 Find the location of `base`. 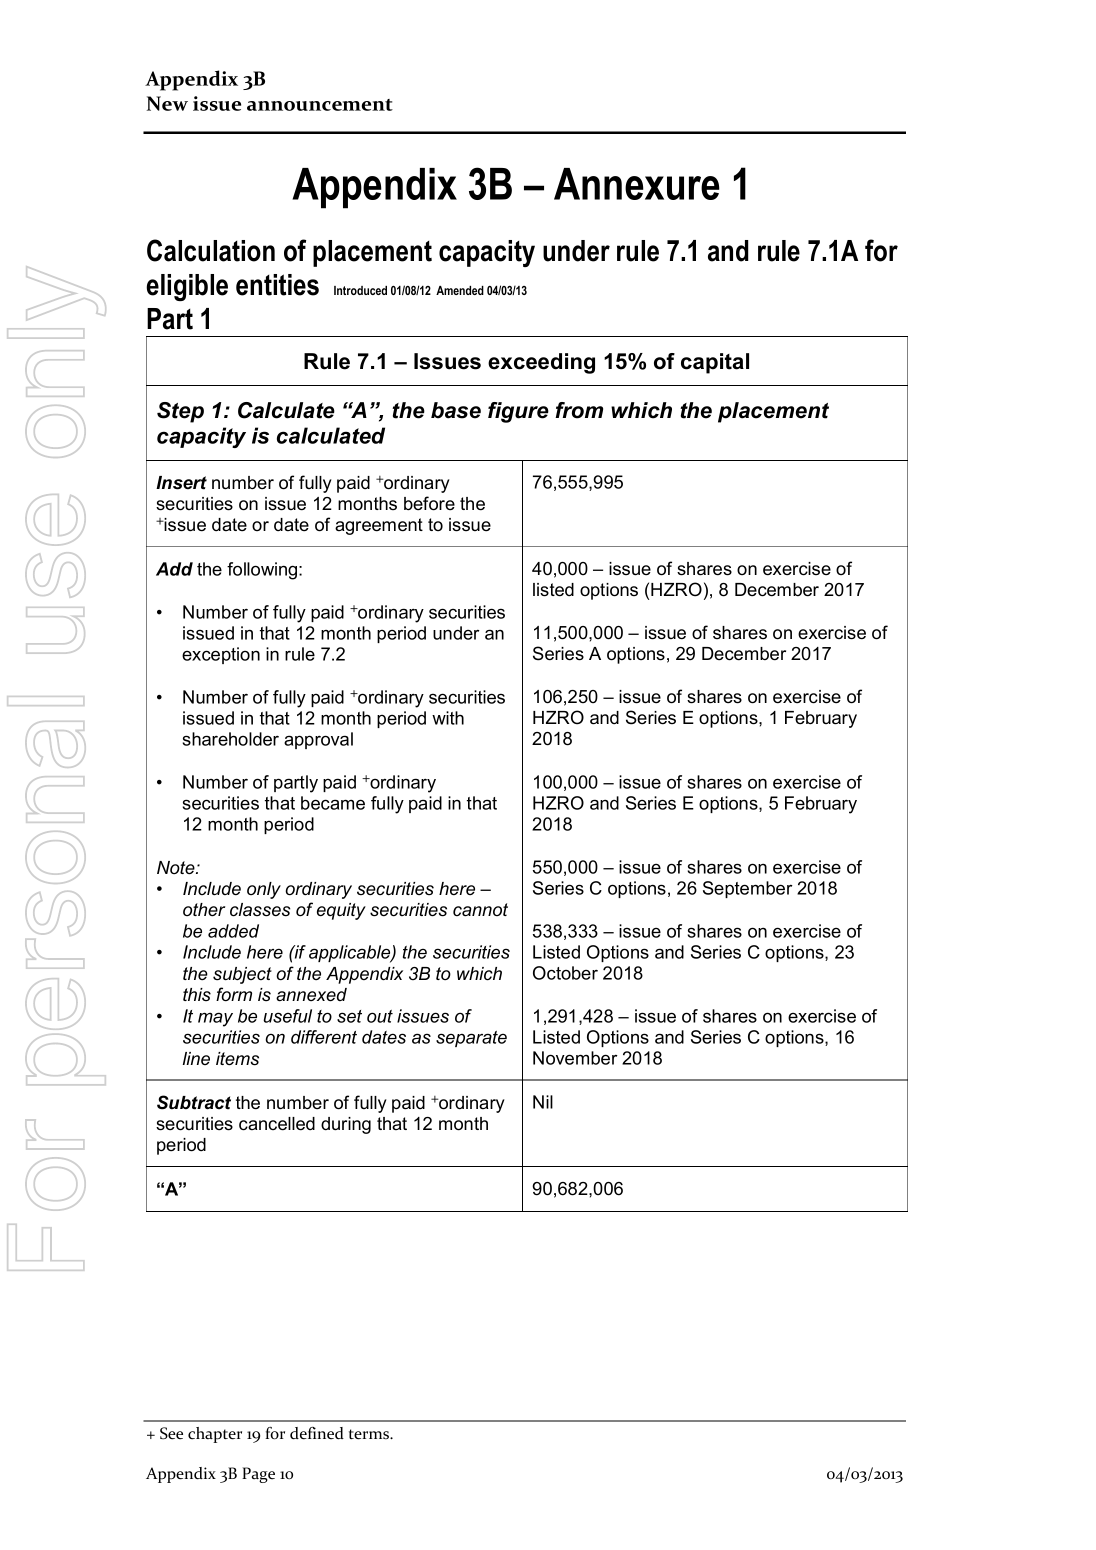

base is located at coordinates (456, 410).
